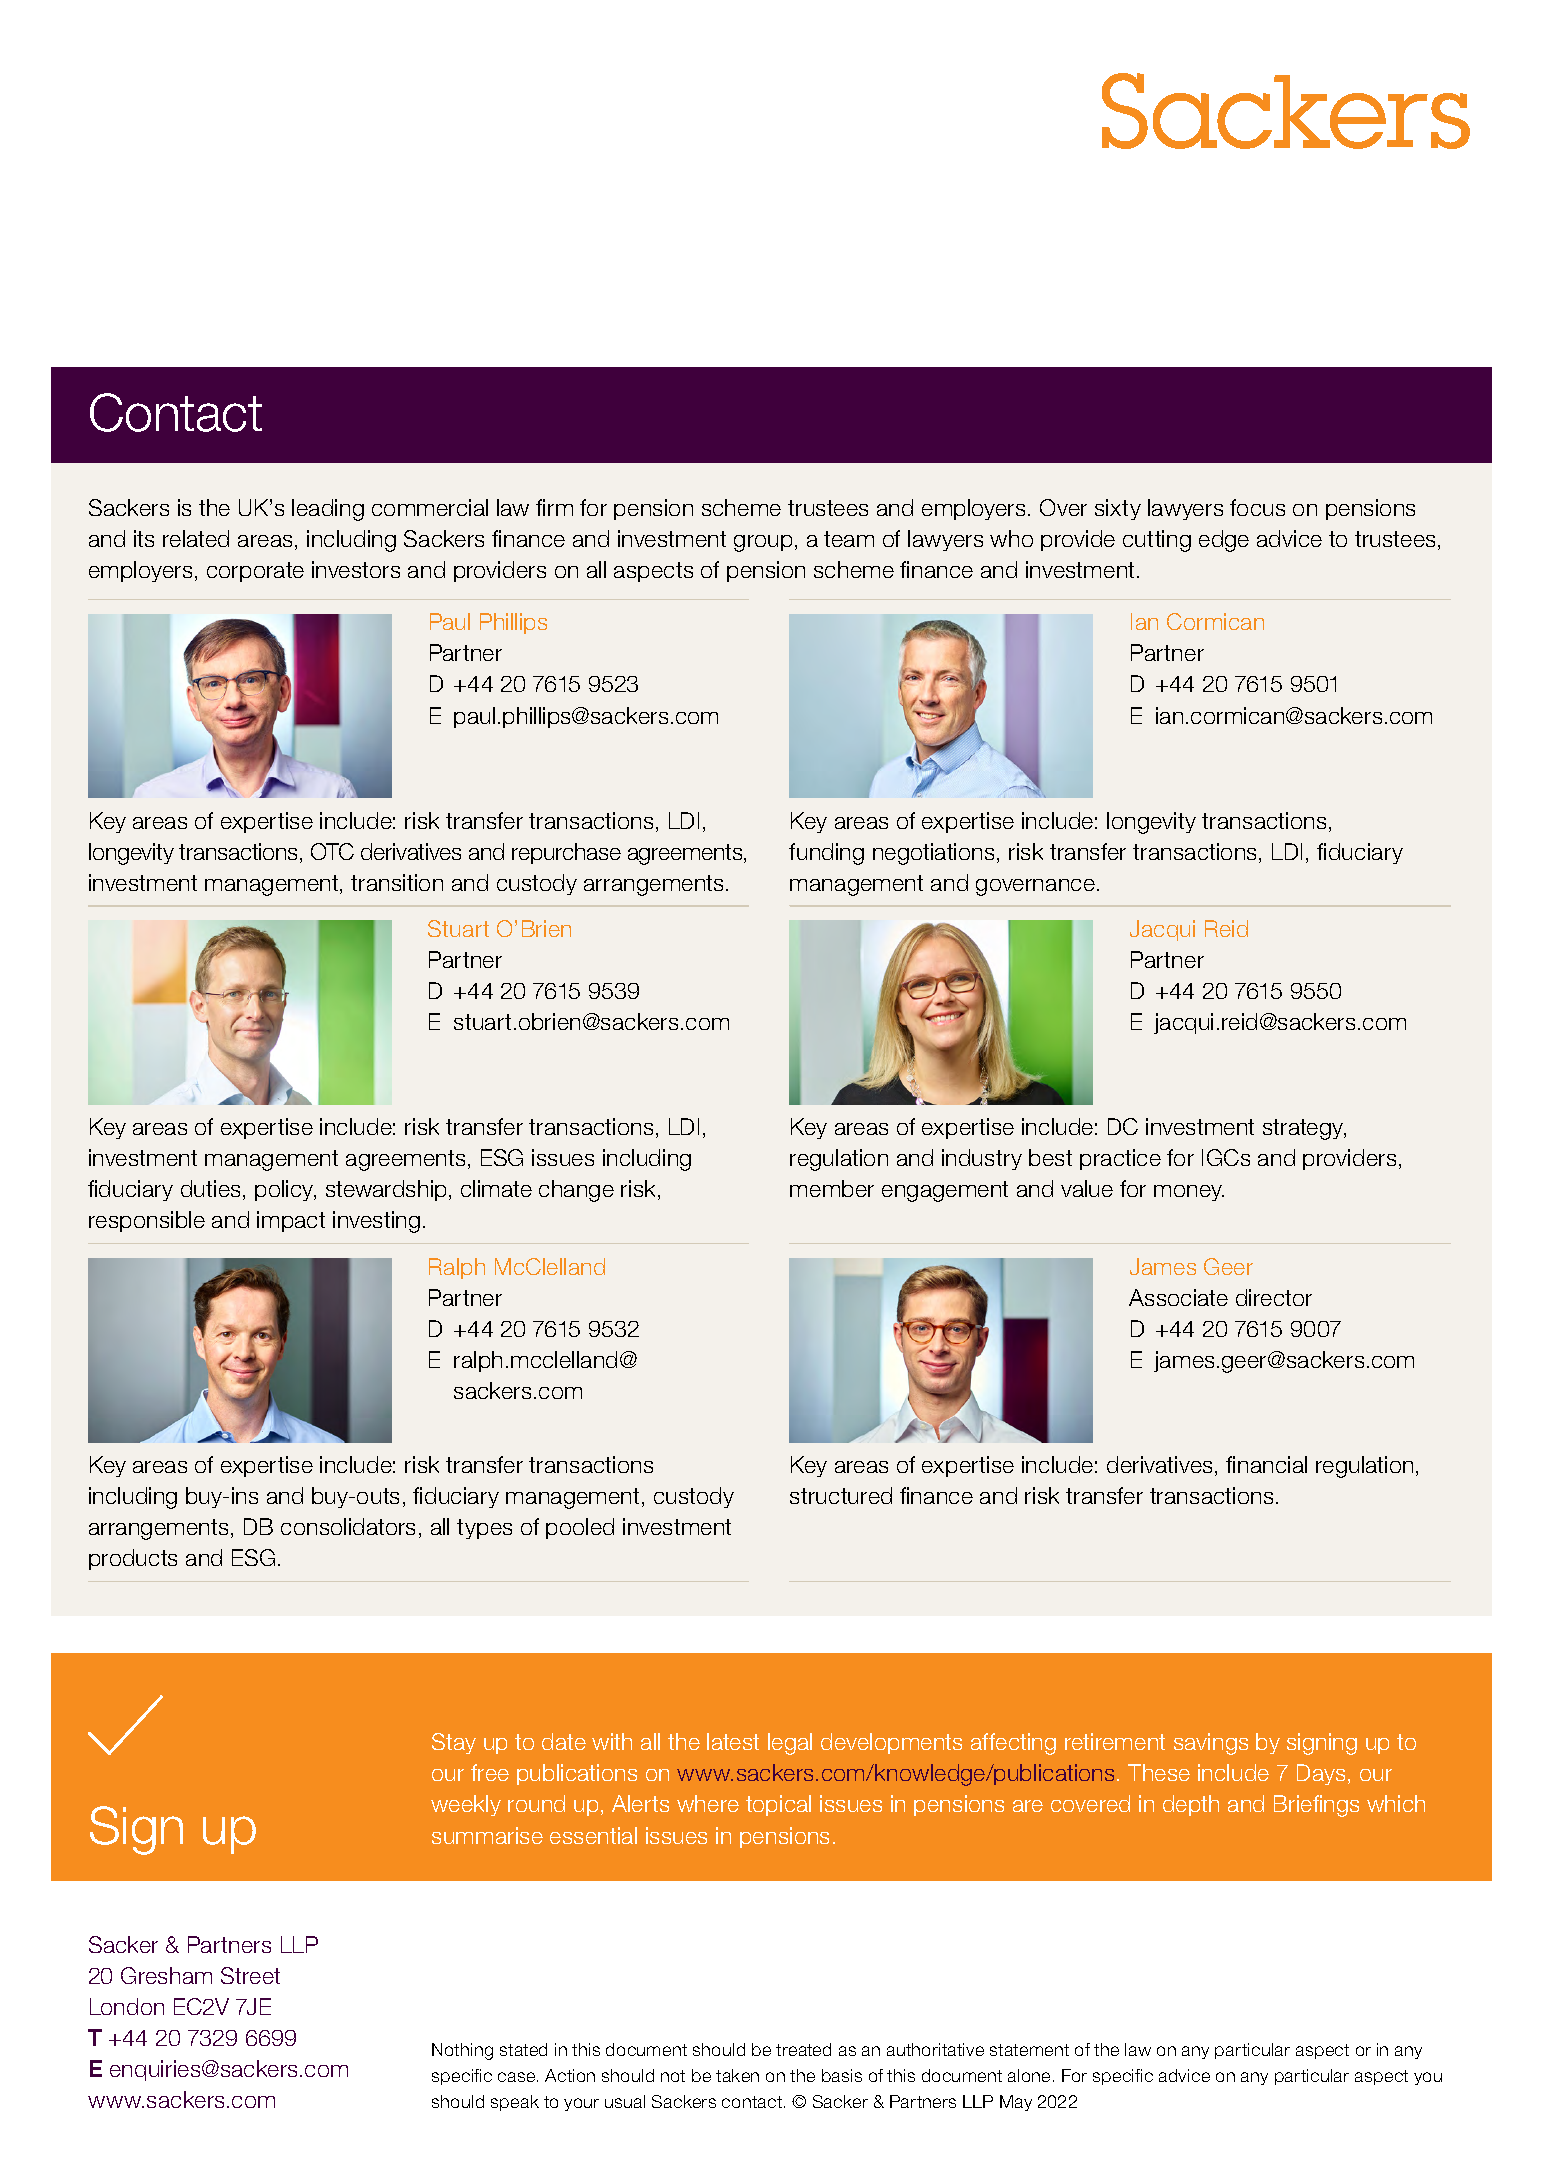 Image resolution: width=1543 pixels, height=2182 pixels. Describe the element at coordinates (763, 543) in the screenshot. I see `group` at that location.
